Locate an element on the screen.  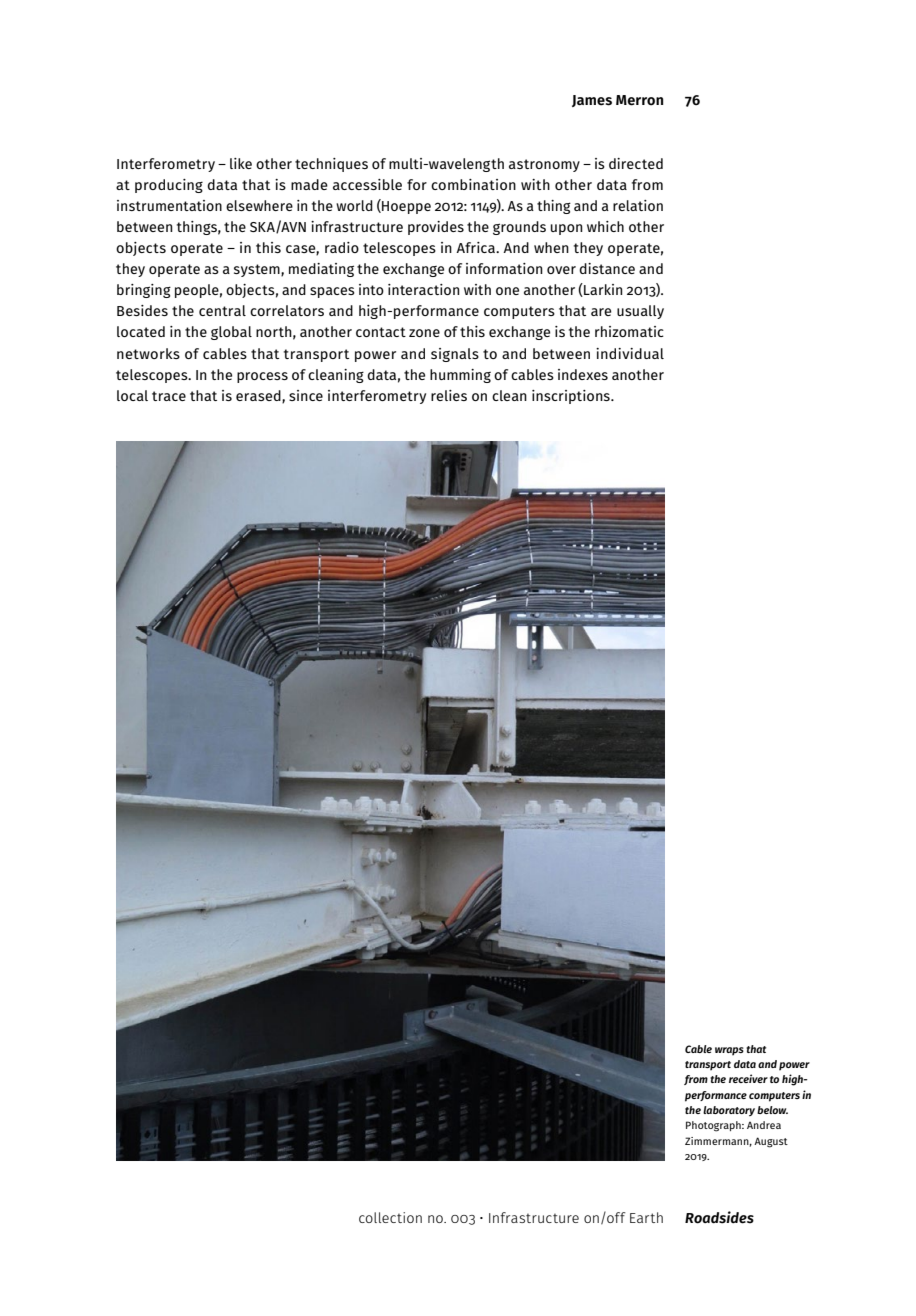
Earth is located at coordinates (646, 1217).
